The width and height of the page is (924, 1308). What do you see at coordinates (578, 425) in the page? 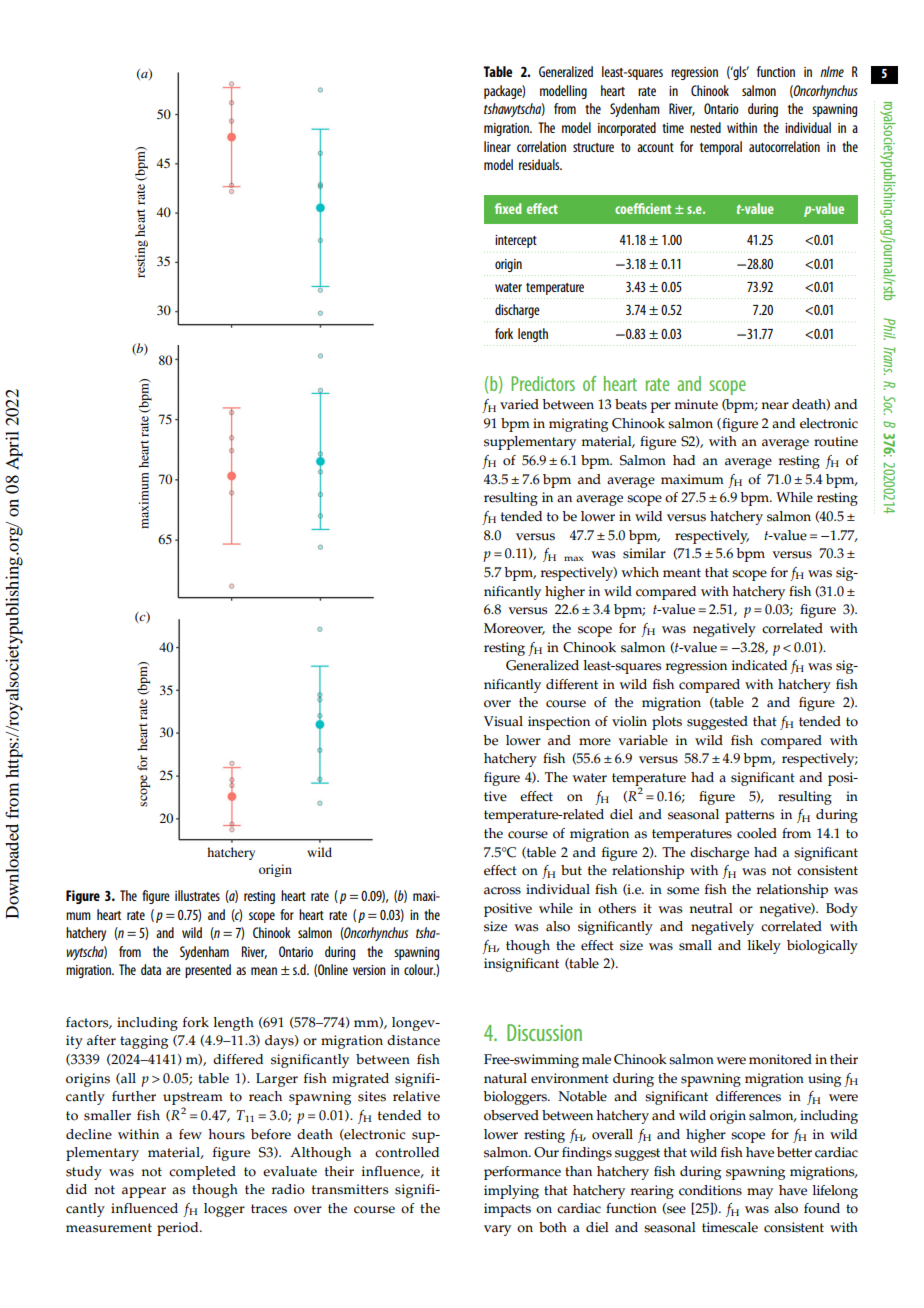
I see `migrating` at bounding box center [578, 425].
